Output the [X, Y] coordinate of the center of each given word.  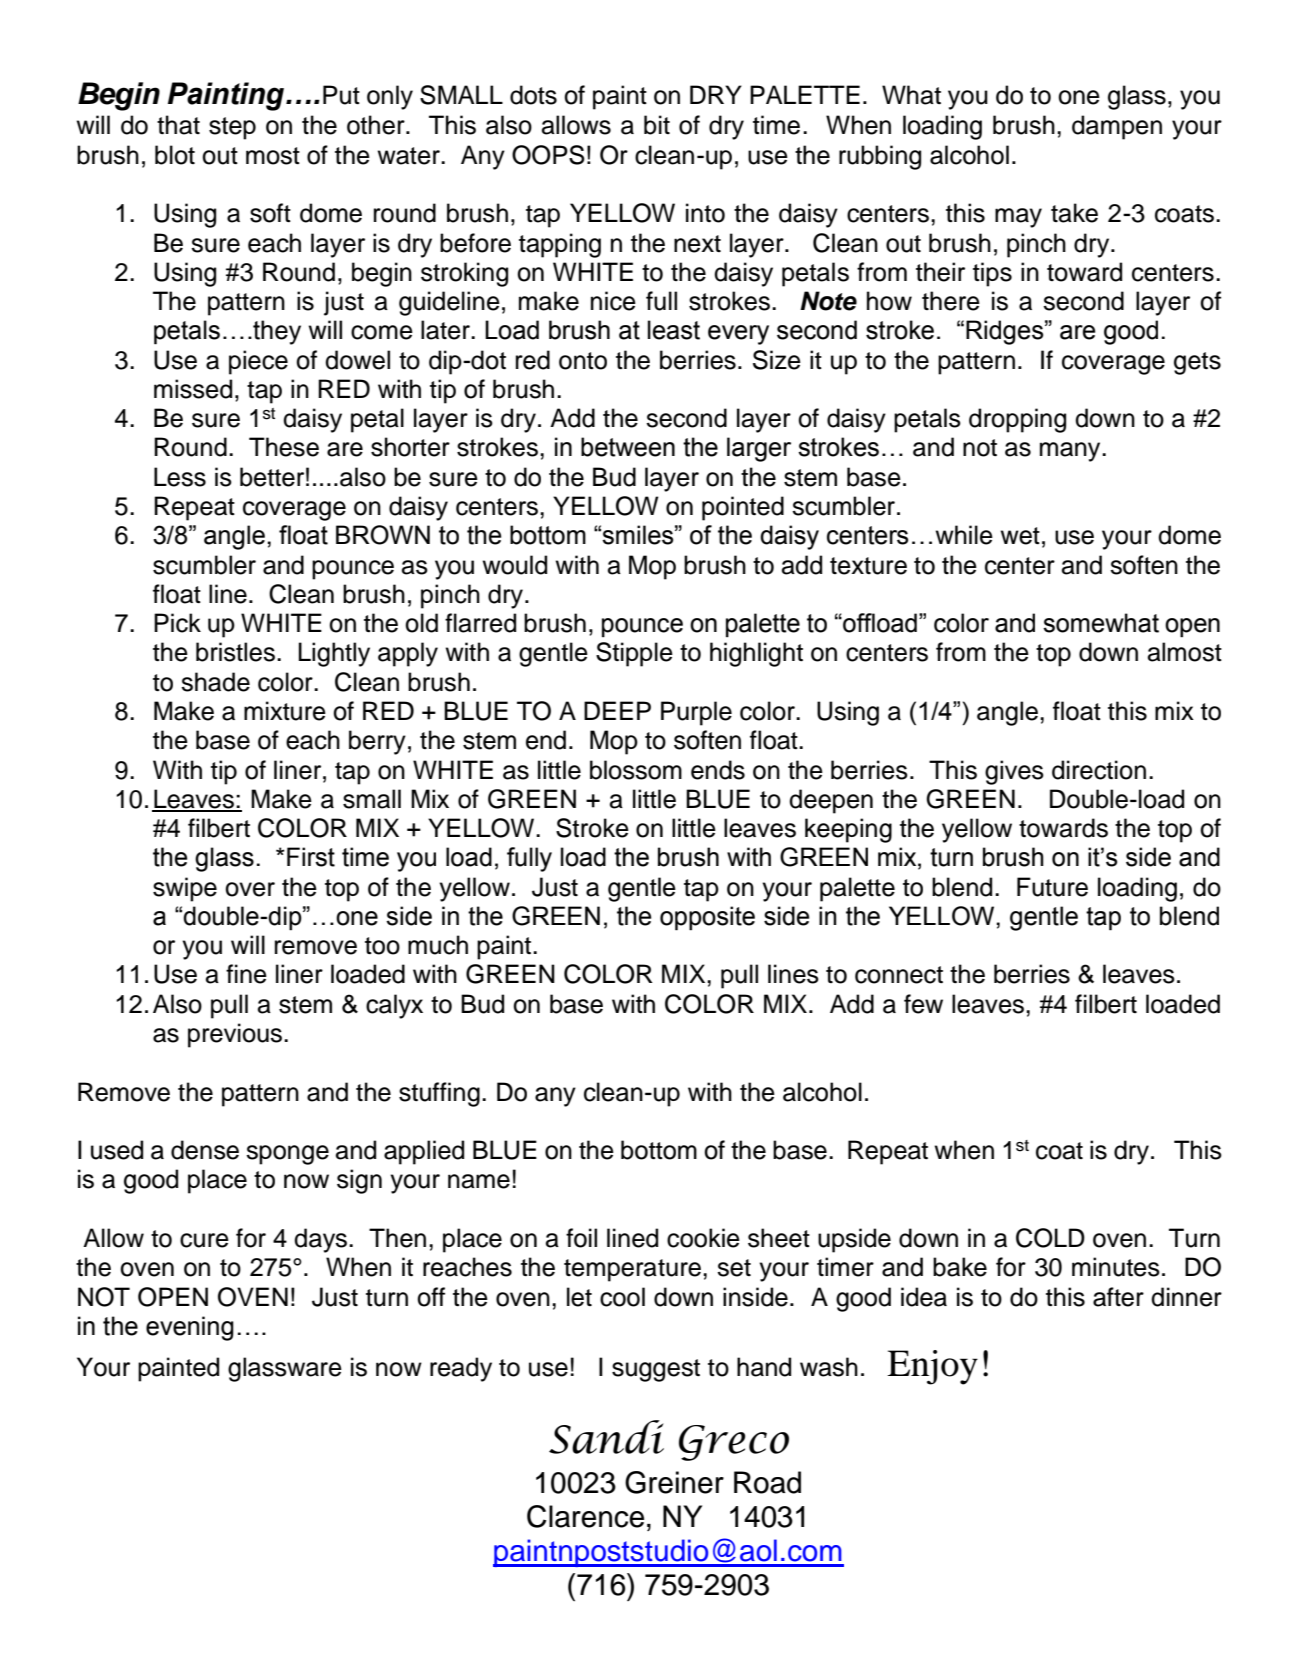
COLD [1050, 1238]
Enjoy [932, 1367]
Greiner [674, 1482]
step [232, 128]
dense [205, 1150]
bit [657, 125]
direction [1099, 770]
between [628, 447]
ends [718, 770]
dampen [1117, 127]
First [311, 857]
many [1071, 452]
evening [190, 1328]
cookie [703, 1238]
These [284, 447]
